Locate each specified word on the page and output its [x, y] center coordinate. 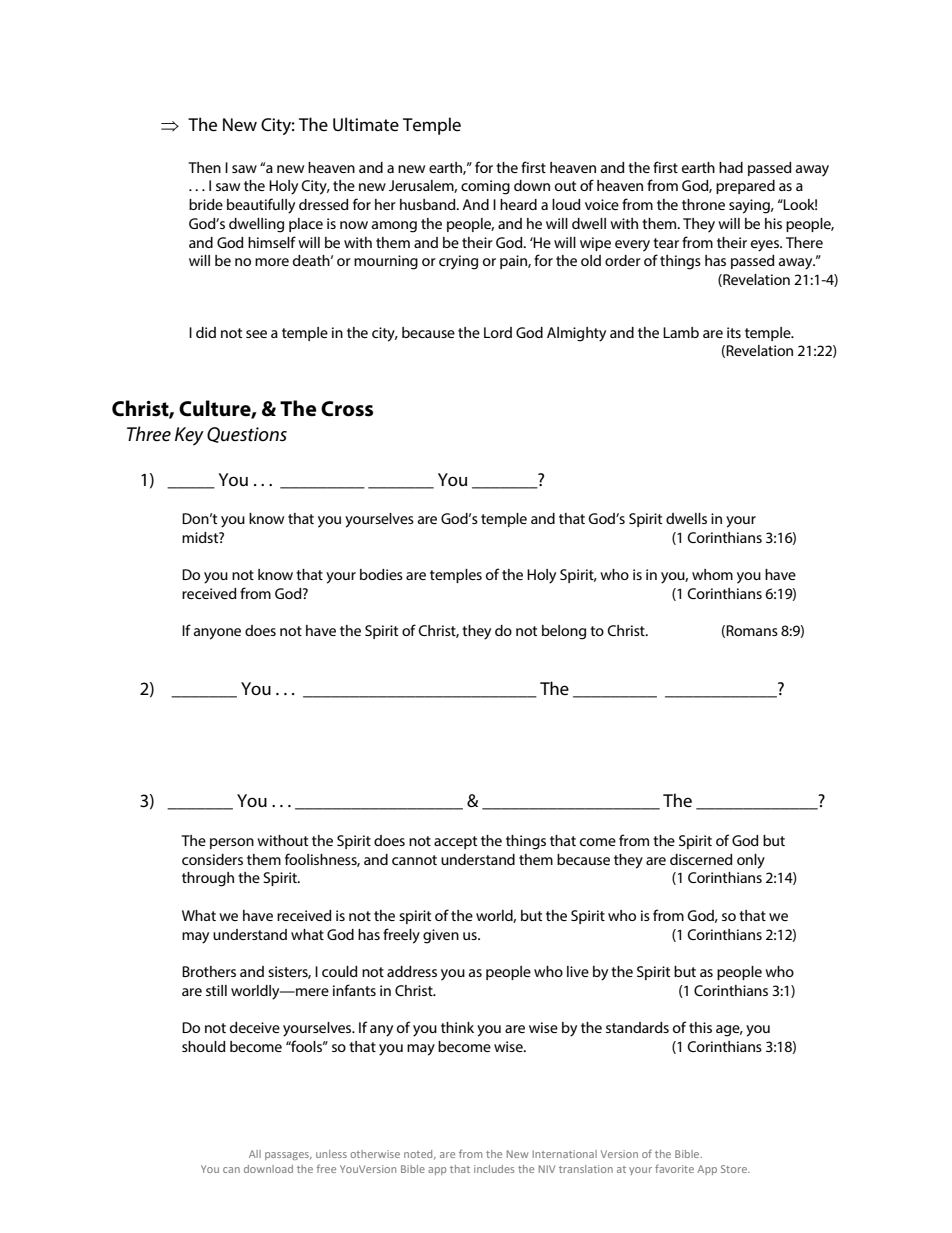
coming [485, 187]
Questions [247, 435]
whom [712, 574]
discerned [701, 859]
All [255, 1154]
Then [204, 167]
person [232, 843]
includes [494, 1169]
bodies [381, 574]
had [731, 167]
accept [455, 842]
